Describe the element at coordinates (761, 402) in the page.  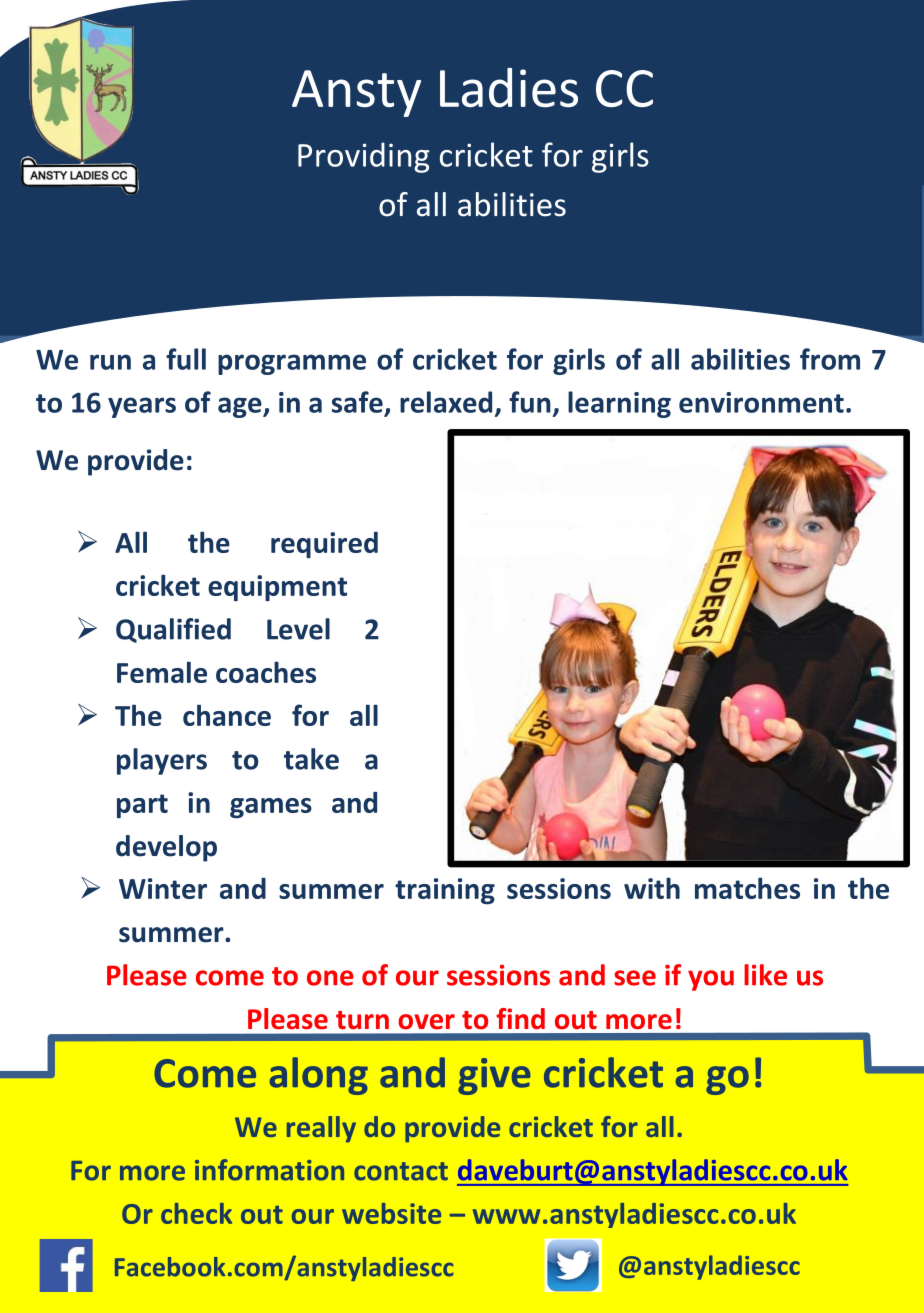
I see `environment` at that location.
